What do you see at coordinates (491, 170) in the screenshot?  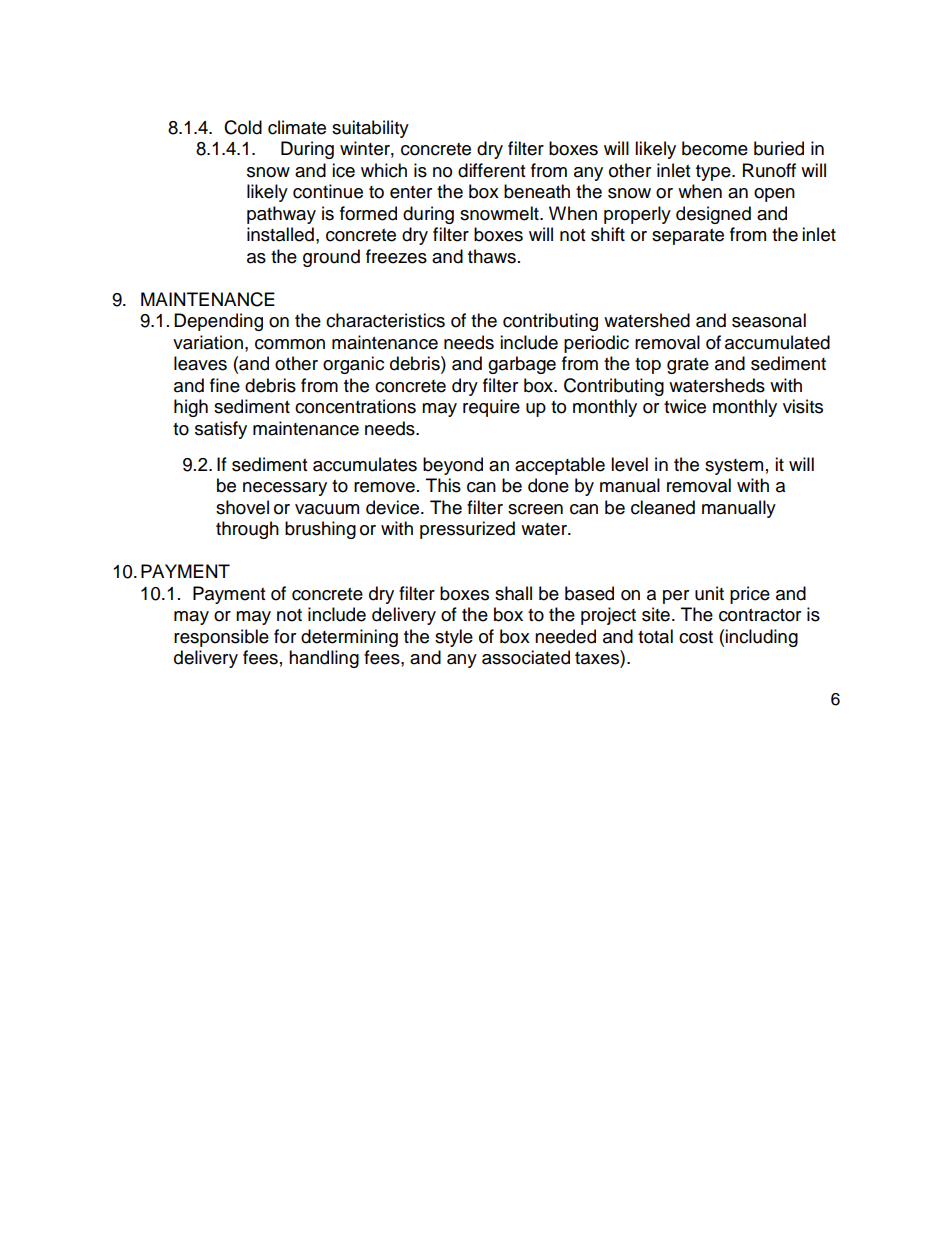 I see `different` at bounding box center [491, 170].
